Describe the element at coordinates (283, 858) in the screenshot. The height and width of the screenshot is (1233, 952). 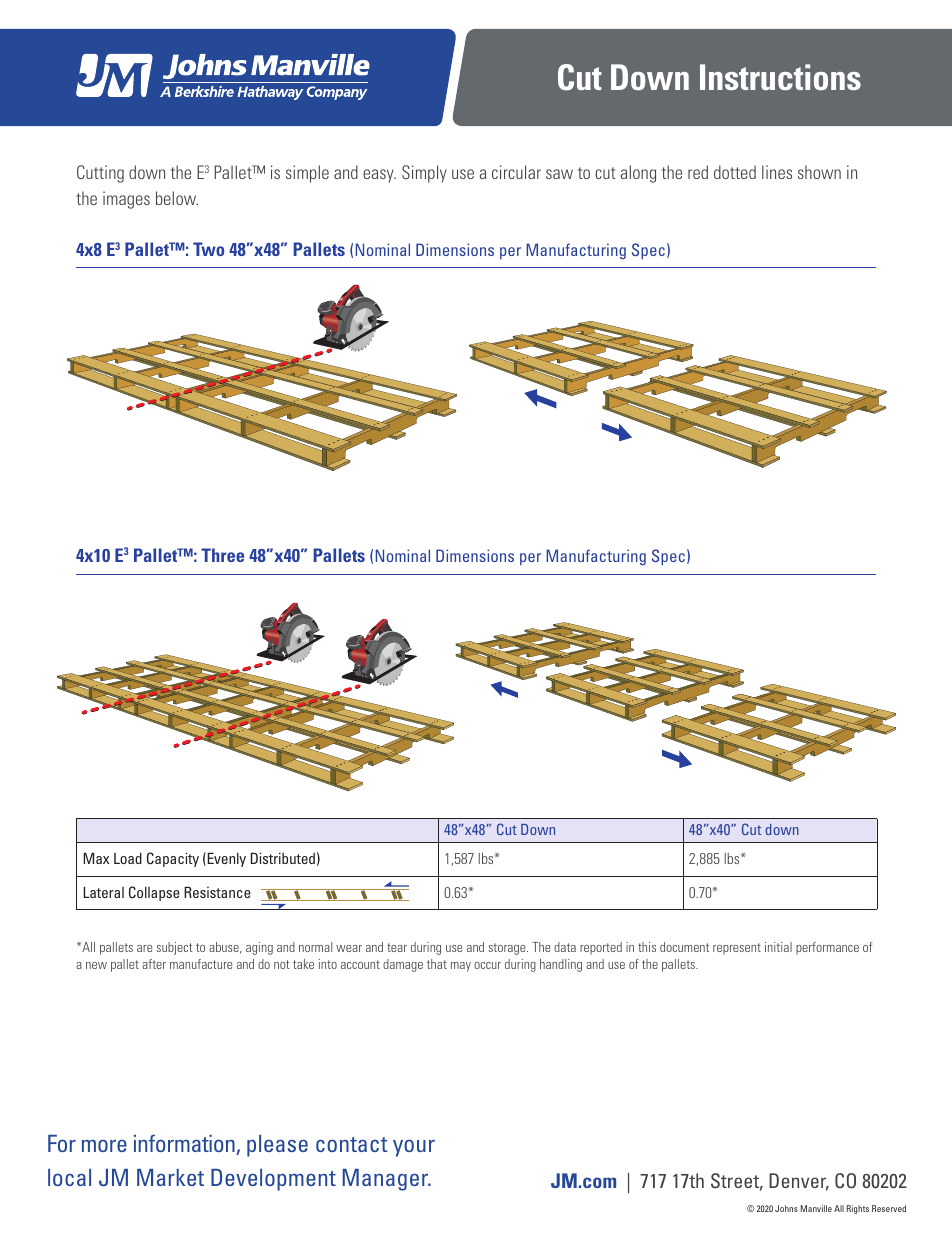
I see `Distributed` at that location.
